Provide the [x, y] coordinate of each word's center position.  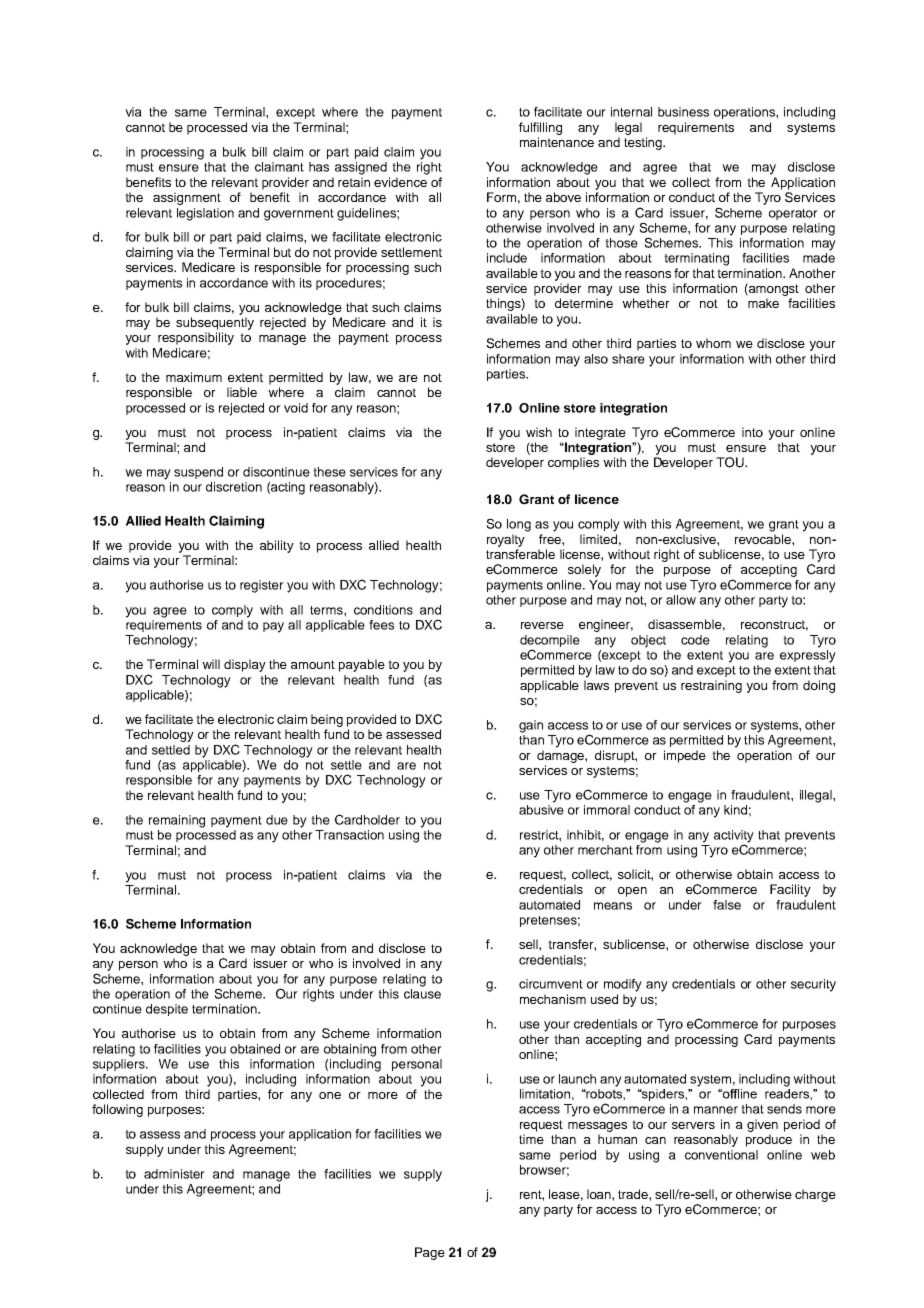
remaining [177, 821]
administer [174, 1174]
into [752, 432]
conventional [721, 1155]
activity [734, 837]
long [519, 525]
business [683, 112]
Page [430, 1253]
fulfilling [540, 128]
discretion [234, 487]
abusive [541, 810]
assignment [187, 198]
